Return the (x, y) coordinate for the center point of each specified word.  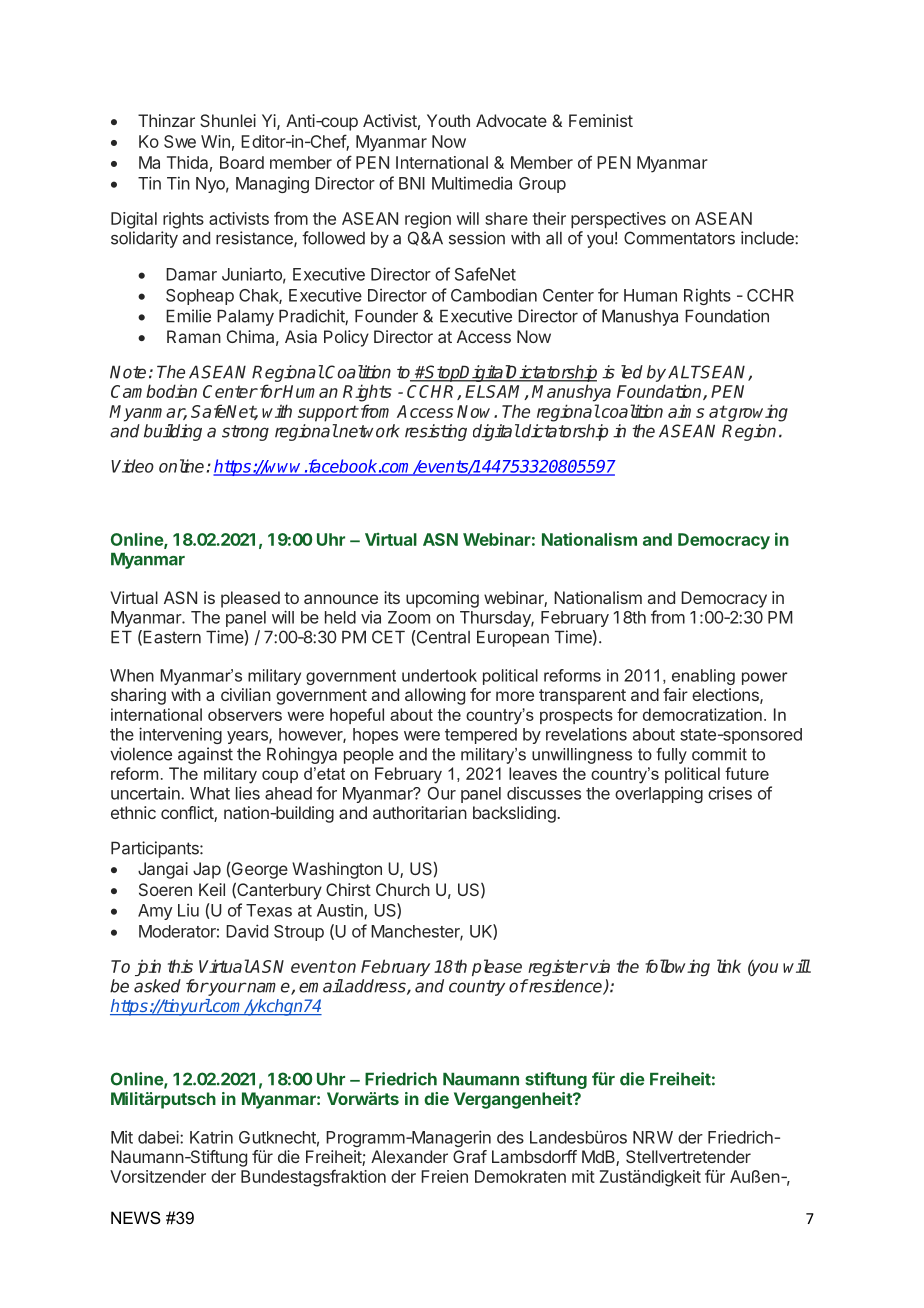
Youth (448, 120)
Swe (180, 141)
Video (132, 466)
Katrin (211, 1137)
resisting (436, 432)
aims (686, 411)
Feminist (601, 120)
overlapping (659, 795)
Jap (207, 870)
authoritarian (420, 812)
